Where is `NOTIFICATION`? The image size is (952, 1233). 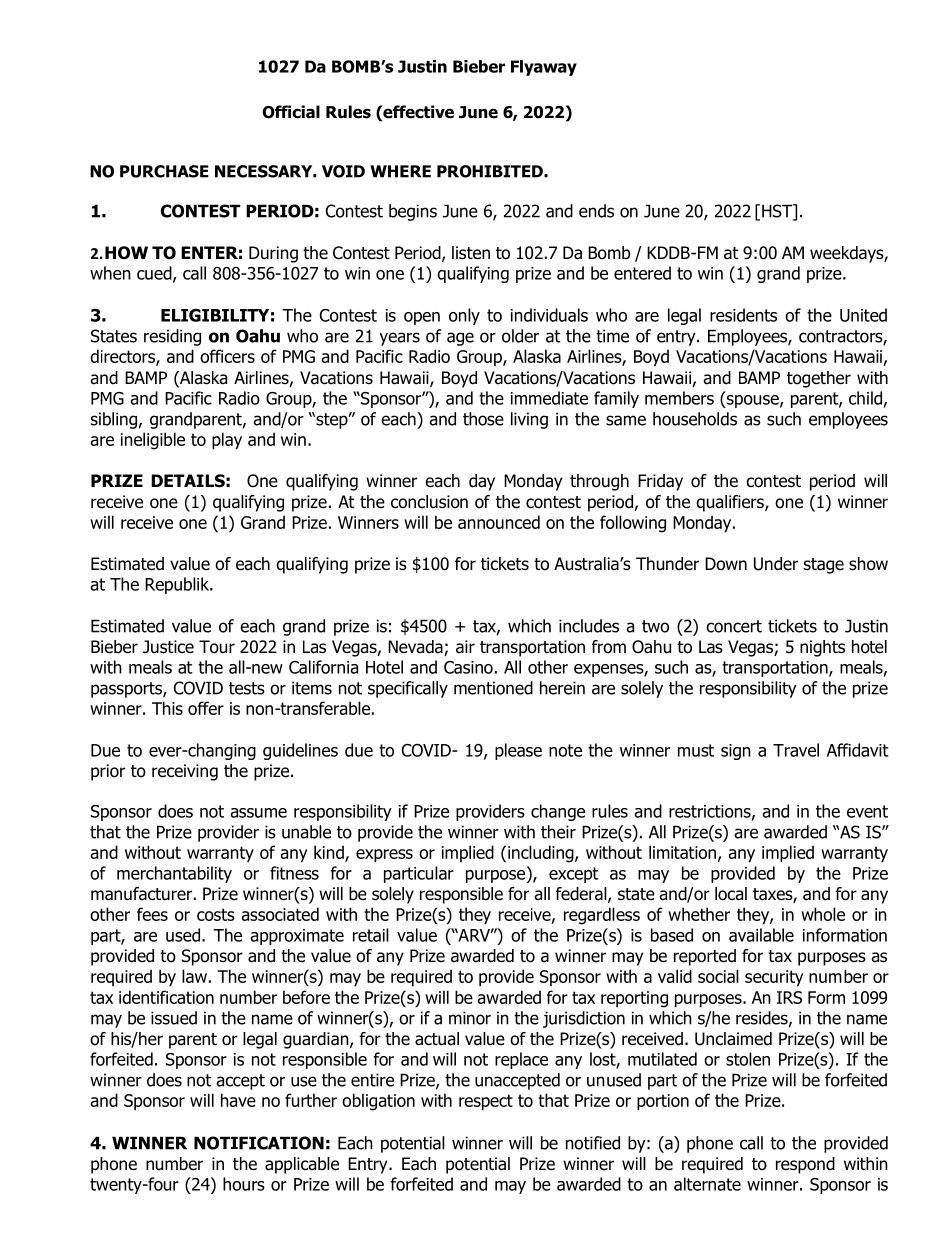
NOTIFICATION is located at coordinates (259, 1143).
